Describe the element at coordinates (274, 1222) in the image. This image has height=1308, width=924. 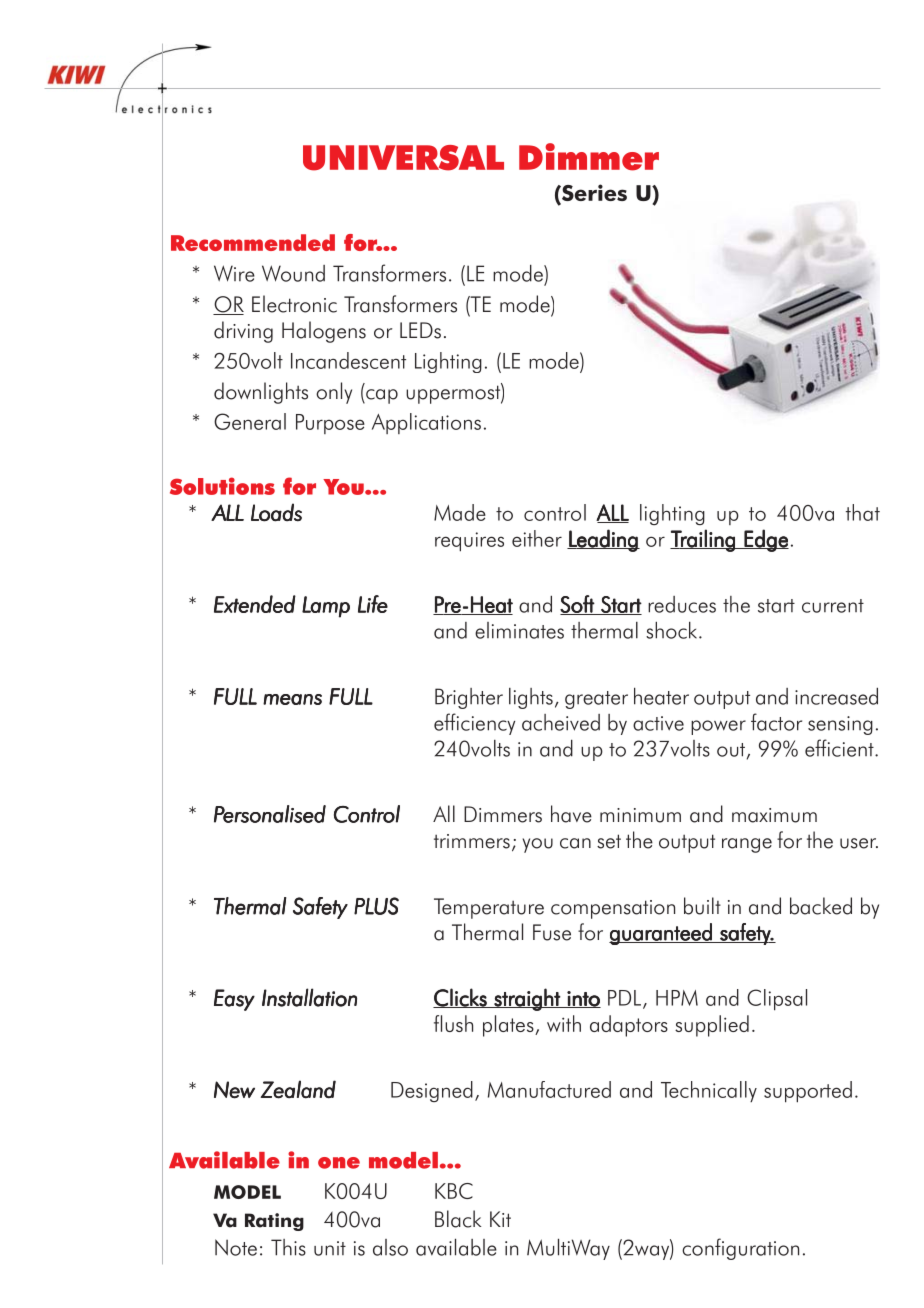
I see `Rating` at that location.
